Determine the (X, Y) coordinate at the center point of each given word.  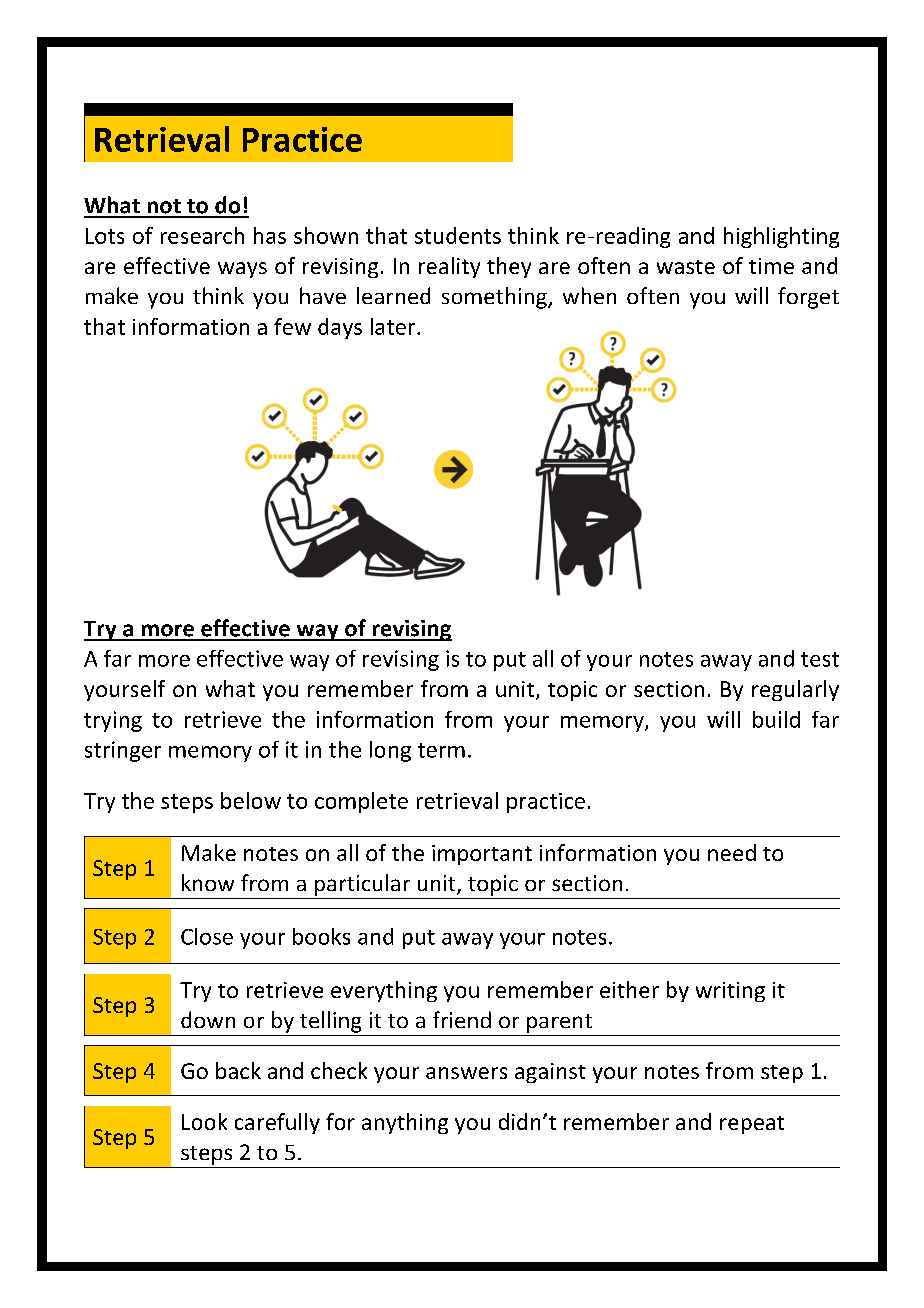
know (208, 882)
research (202, 235)
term (441, 750)
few (292, 326)
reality (449, 267)
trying (113, 721)
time (771, 266)
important (482, 855)
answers (466, 1073)
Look (204, 1121)
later (394, 326)
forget (808, 298)
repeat (752, 1125)
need (732, 852)
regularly (795, 690)
